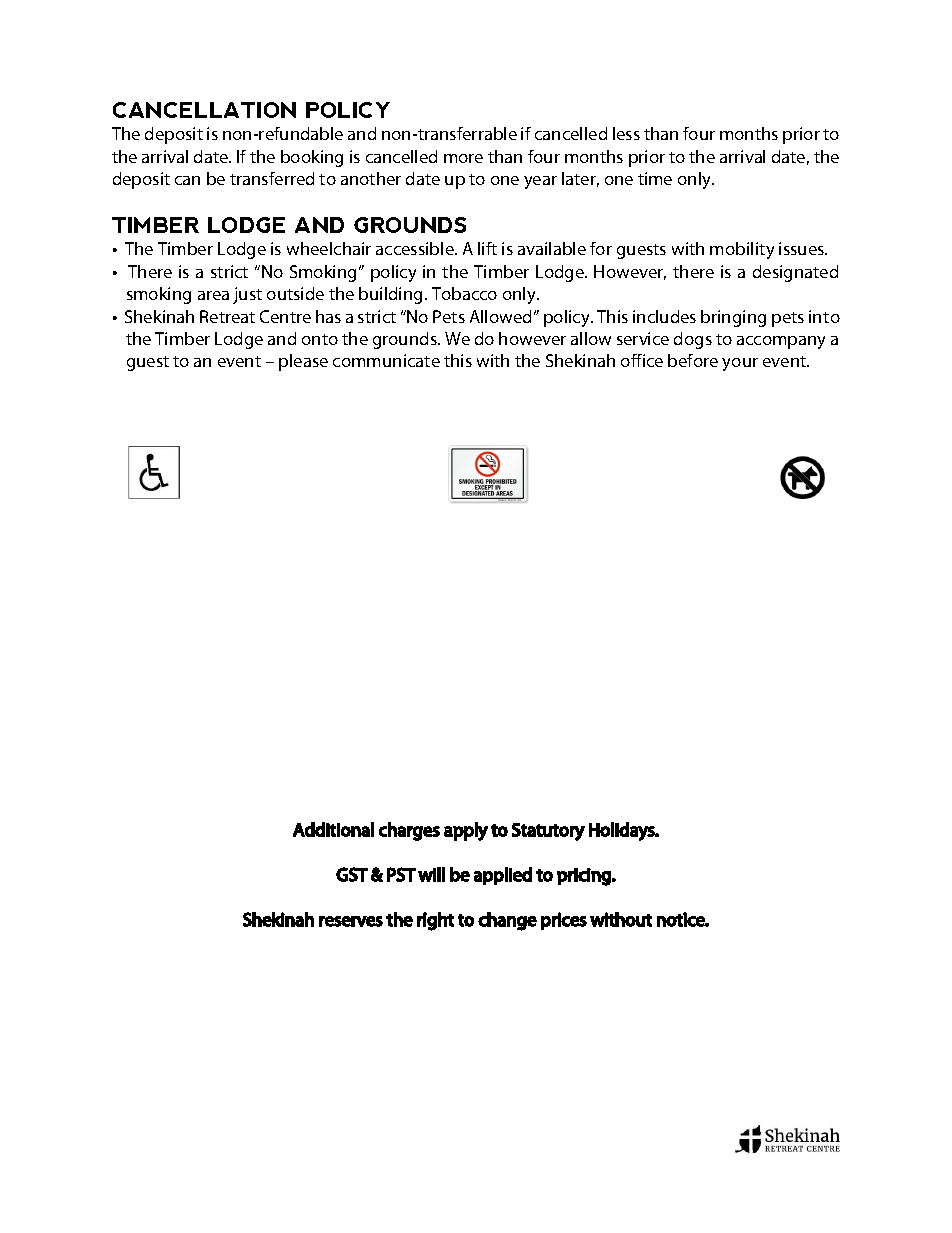 This page has width=952, height=1233. Describe the element at coordinates (503, 876) in the page. I see `applied` at that location.
